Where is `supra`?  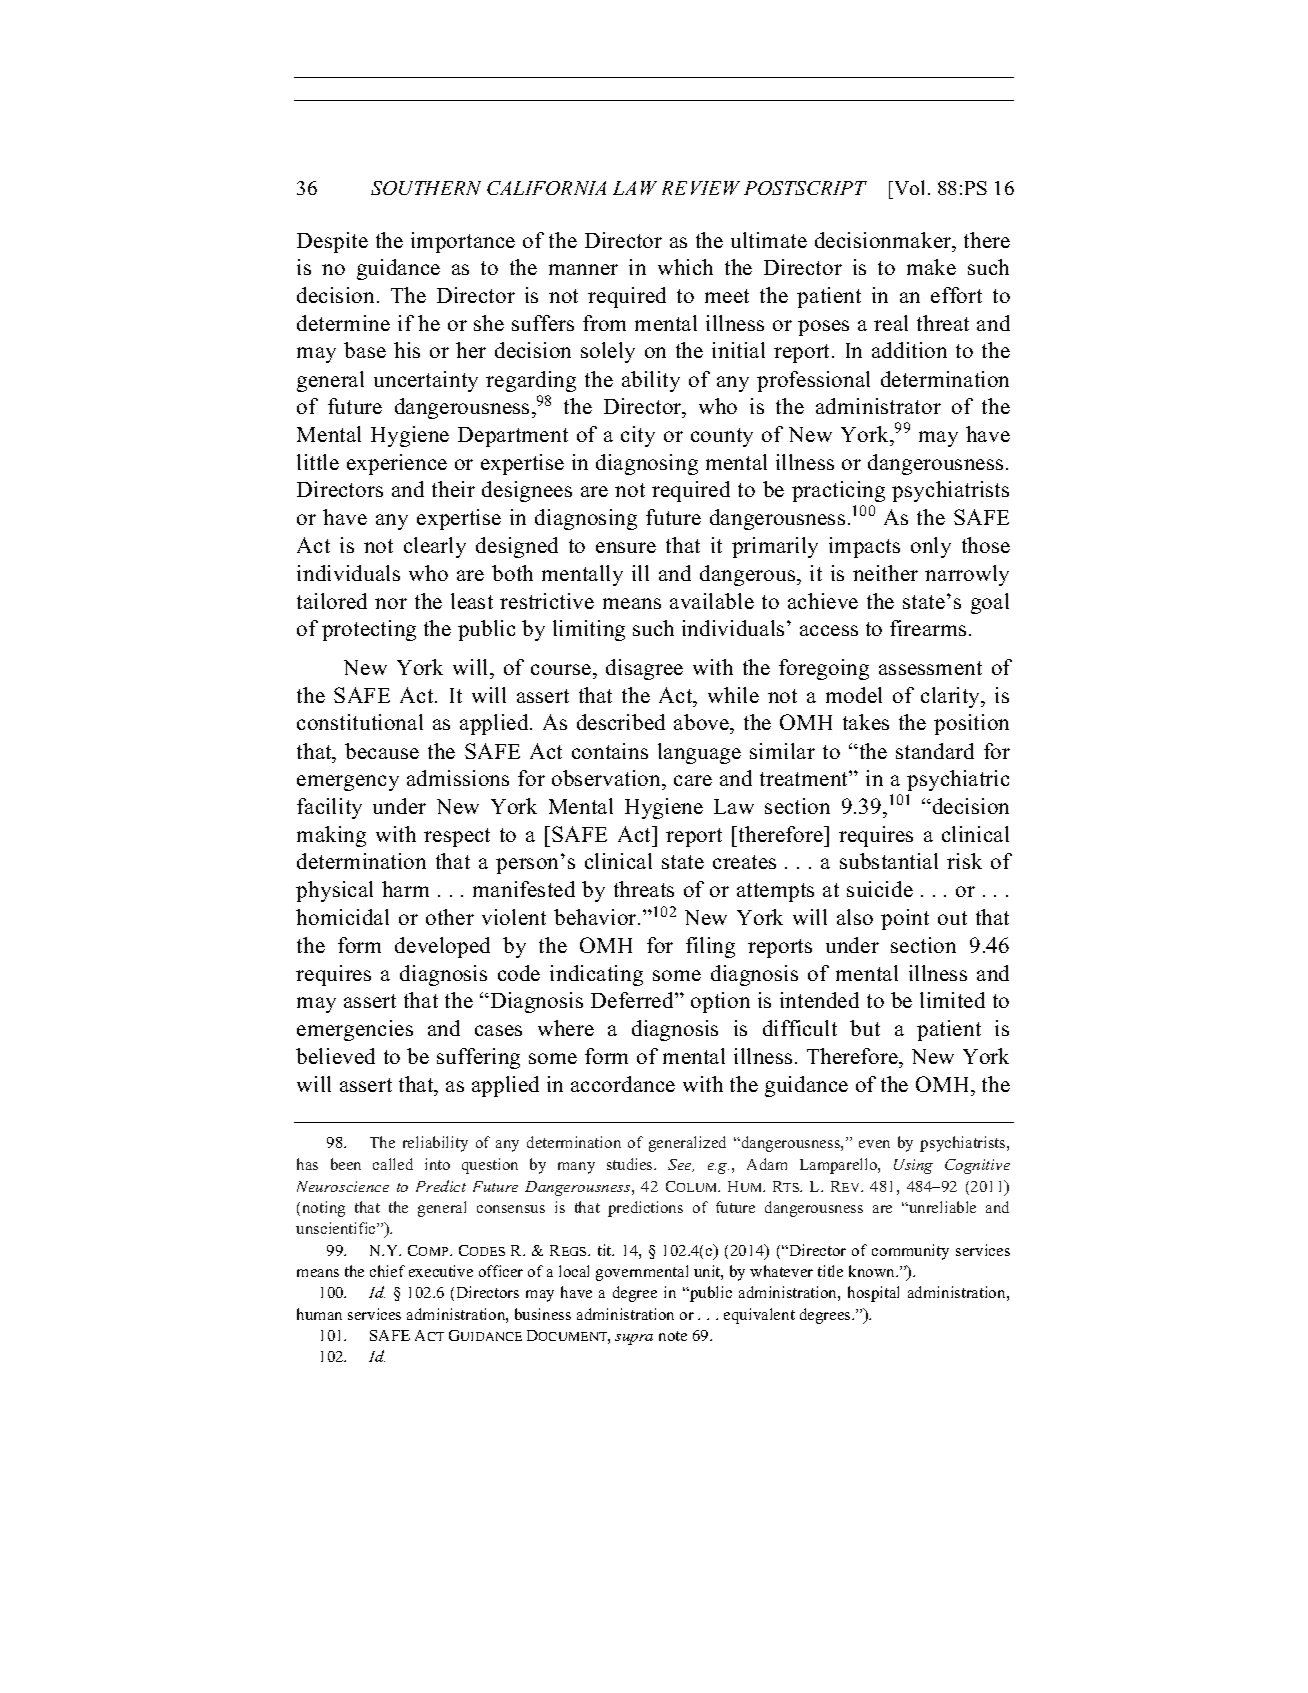
supra is located at coordinates (634, 1339).
